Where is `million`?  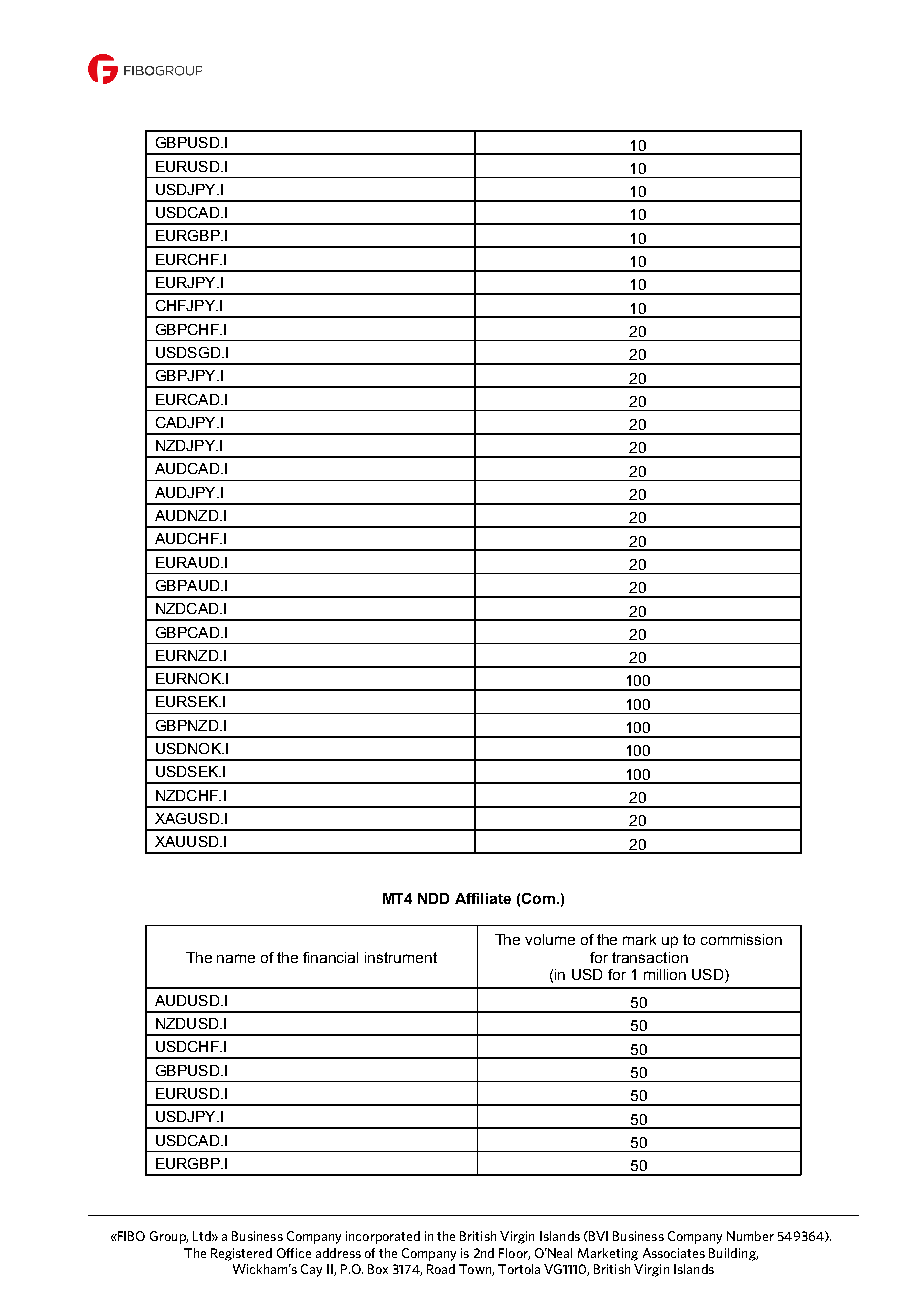 million is located at coordinates (665, 974).
